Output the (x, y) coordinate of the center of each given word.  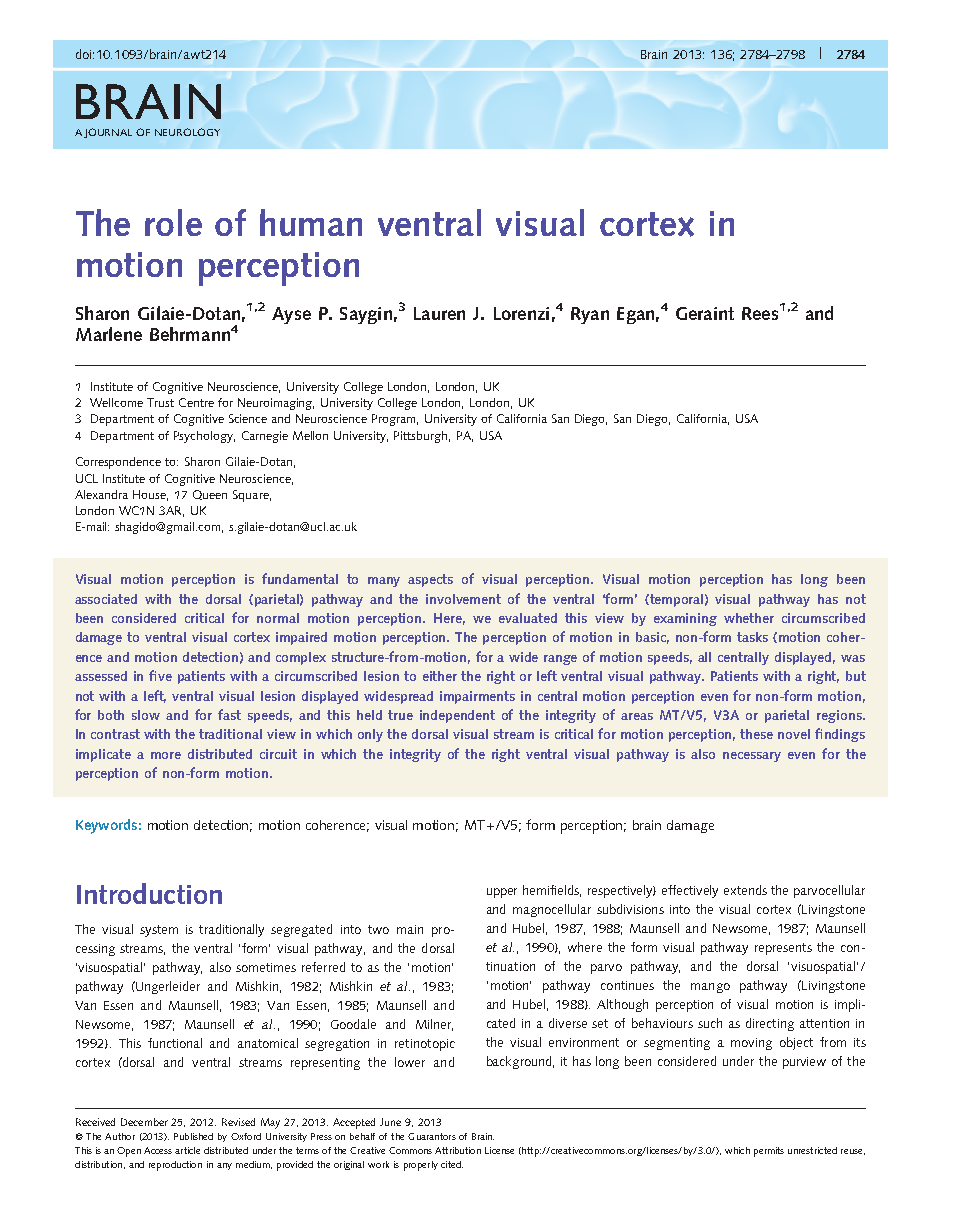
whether (749, 618)
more (166, 755)
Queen (210, 495)
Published (193, 1136)
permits (769, 1152)
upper (502, 893)
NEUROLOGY (187, 132)
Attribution (458, 1150)
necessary (752, 757)
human (311, 222)
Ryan (590, 315)
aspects (430, 580)
